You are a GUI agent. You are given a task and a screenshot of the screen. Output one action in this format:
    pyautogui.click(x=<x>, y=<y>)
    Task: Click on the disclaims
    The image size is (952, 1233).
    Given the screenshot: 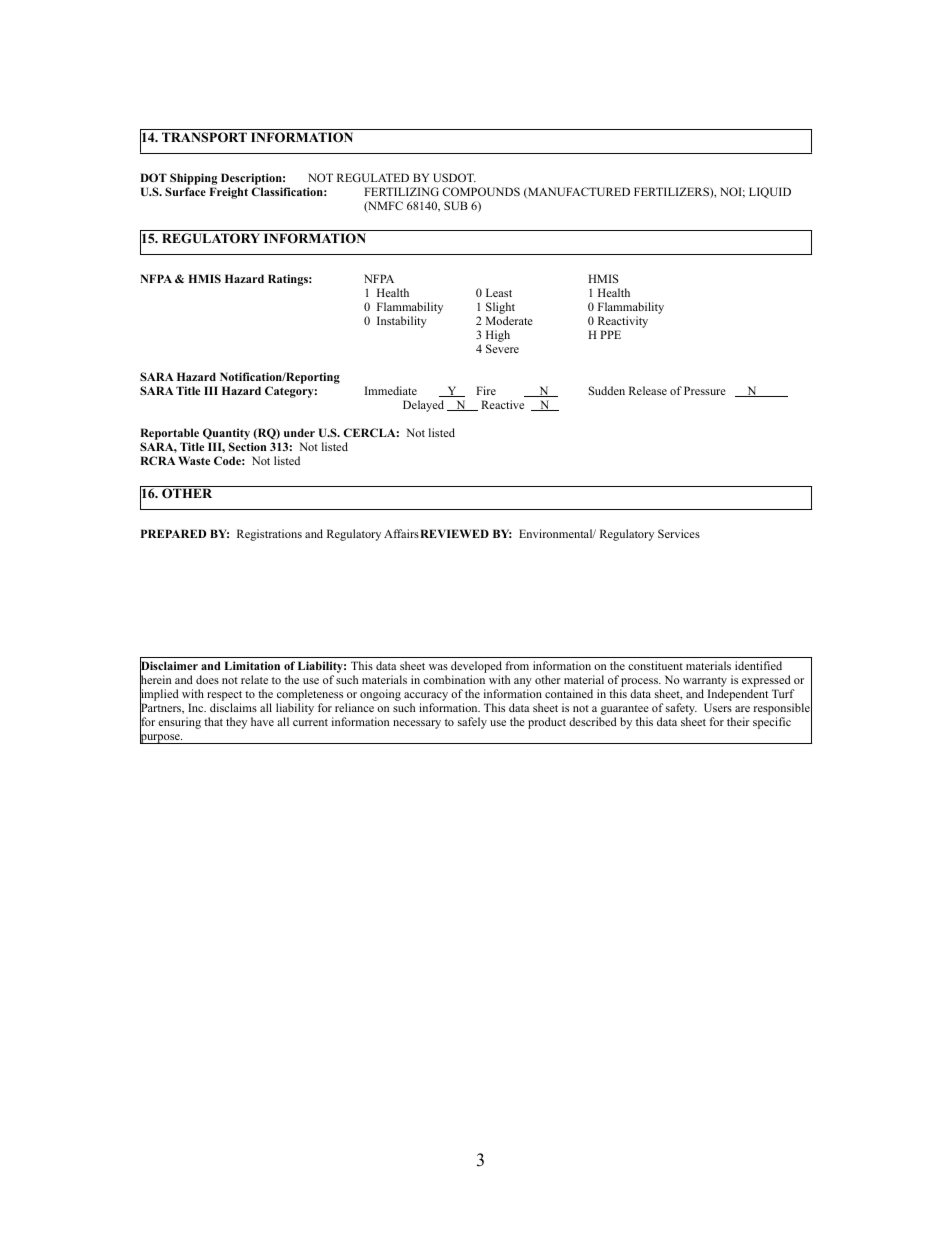 What is the action you would take?
    pyautogui.click(x=233, y=707)
